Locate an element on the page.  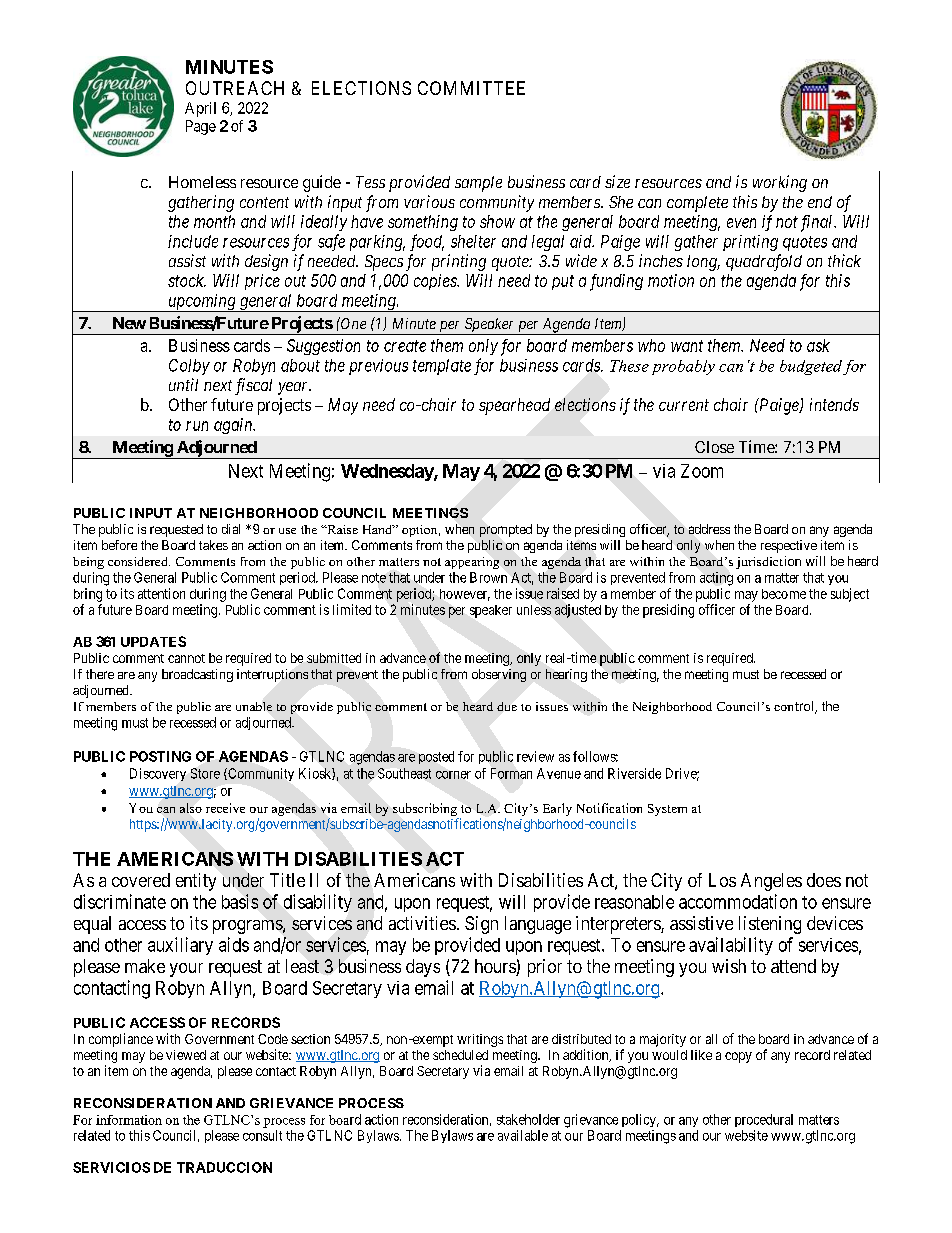
information is located at coordinates (129, 1120).
